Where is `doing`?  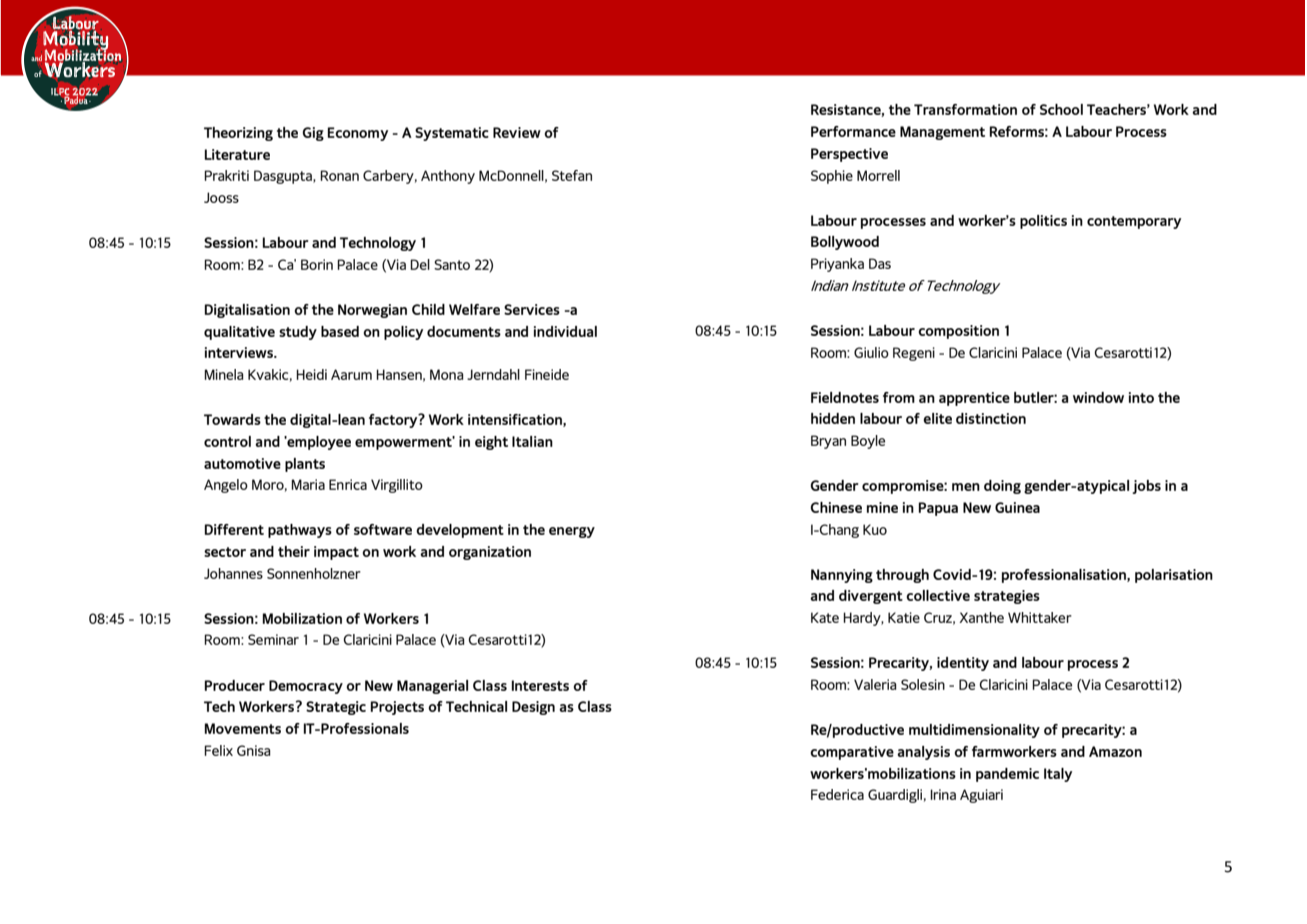 doing is located at coordinates (1002, 487).
